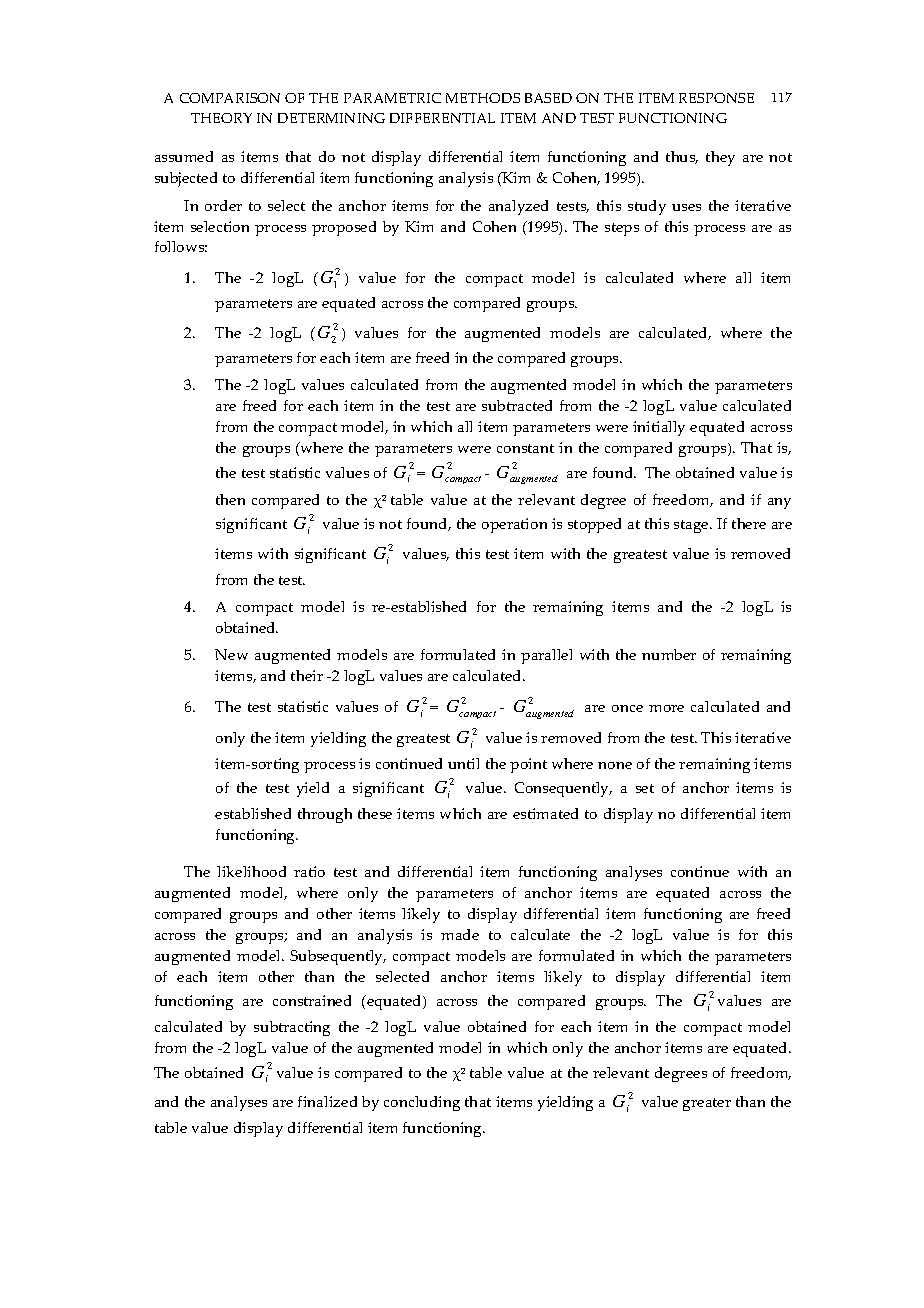 This screenshot has height=1308, width=924. I want to click on order, so click(223, 205).
